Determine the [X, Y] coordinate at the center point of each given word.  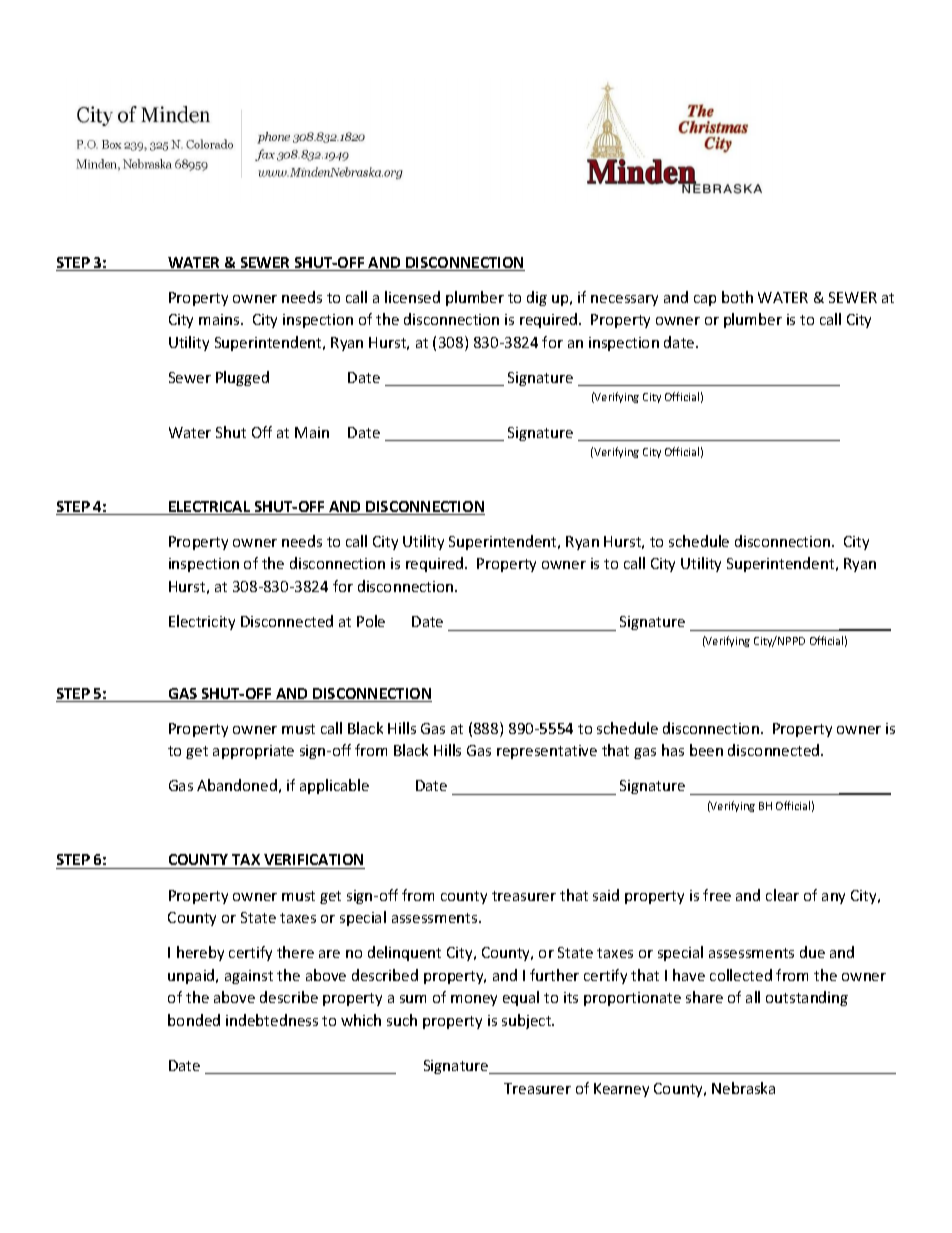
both [737, 297]
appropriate [253, 752]
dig [537, 298]
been [706, 750]
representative [547, 752]
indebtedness [272, 1020]
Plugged [242, 378]
